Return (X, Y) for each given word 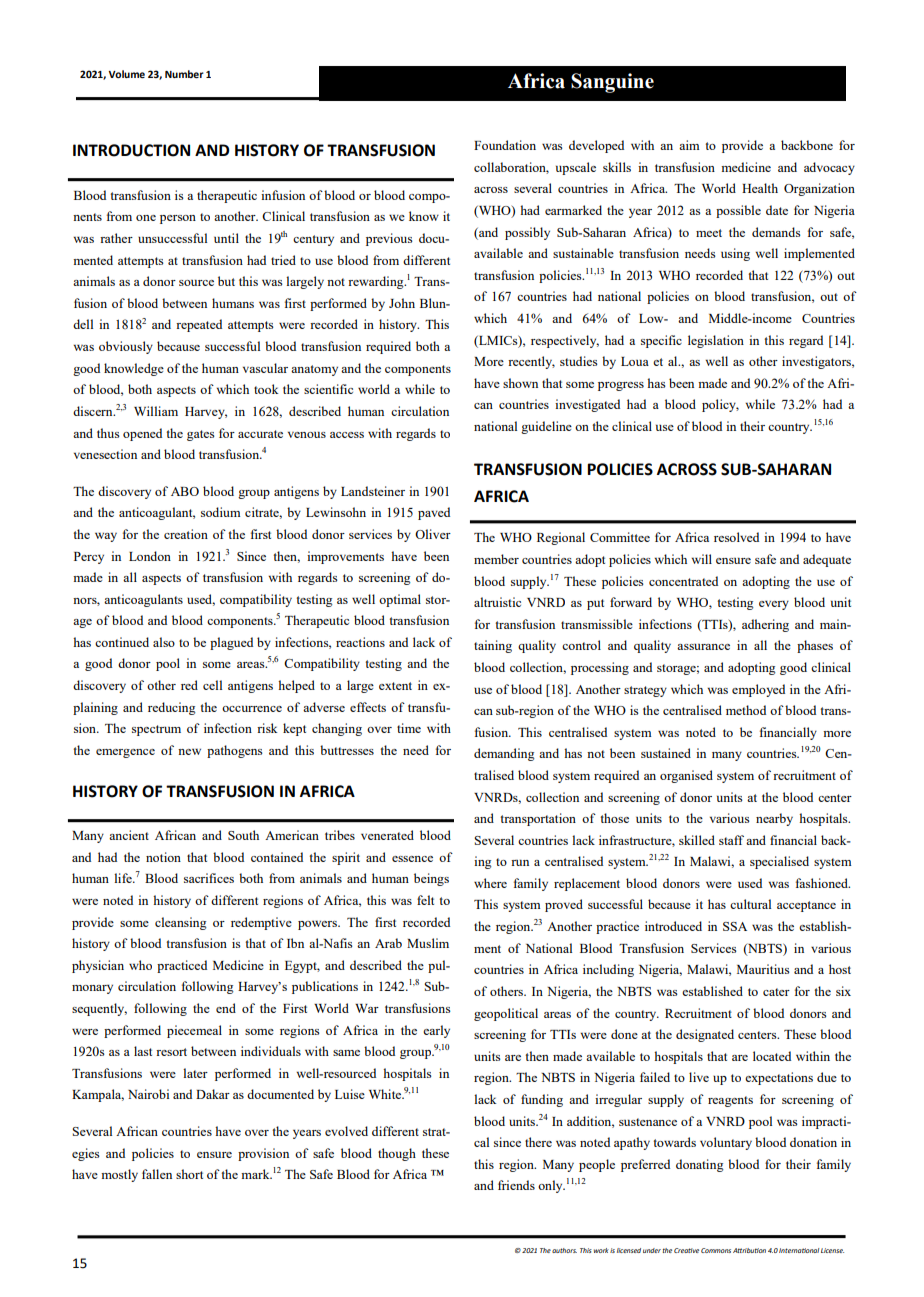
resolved (736, 537)
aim (689, 145)
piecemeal (194, 1031)
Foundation (505, 145)
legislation (716, 341)
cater (776, 992)
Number (184, 74)
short (189, 1174)
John (402, 303)
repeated (199, 325)
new (189, 752)
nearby (774, 819)
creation (186, 534)
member (496, 559)
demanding (504, 754)
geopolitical (506, 1014)
